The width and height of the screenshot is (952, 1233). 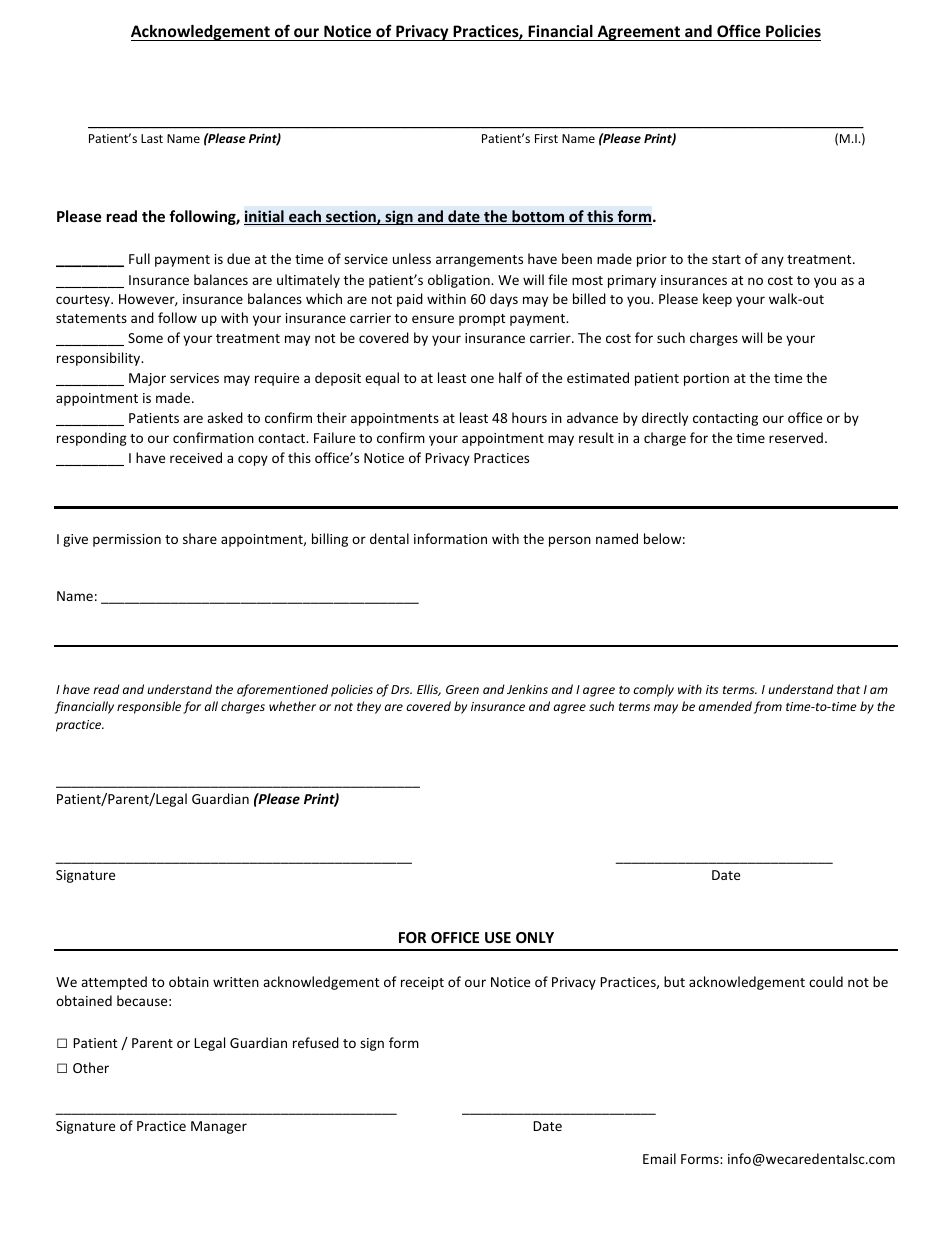 I want to click on attempted, so click(x=114, y=983).
